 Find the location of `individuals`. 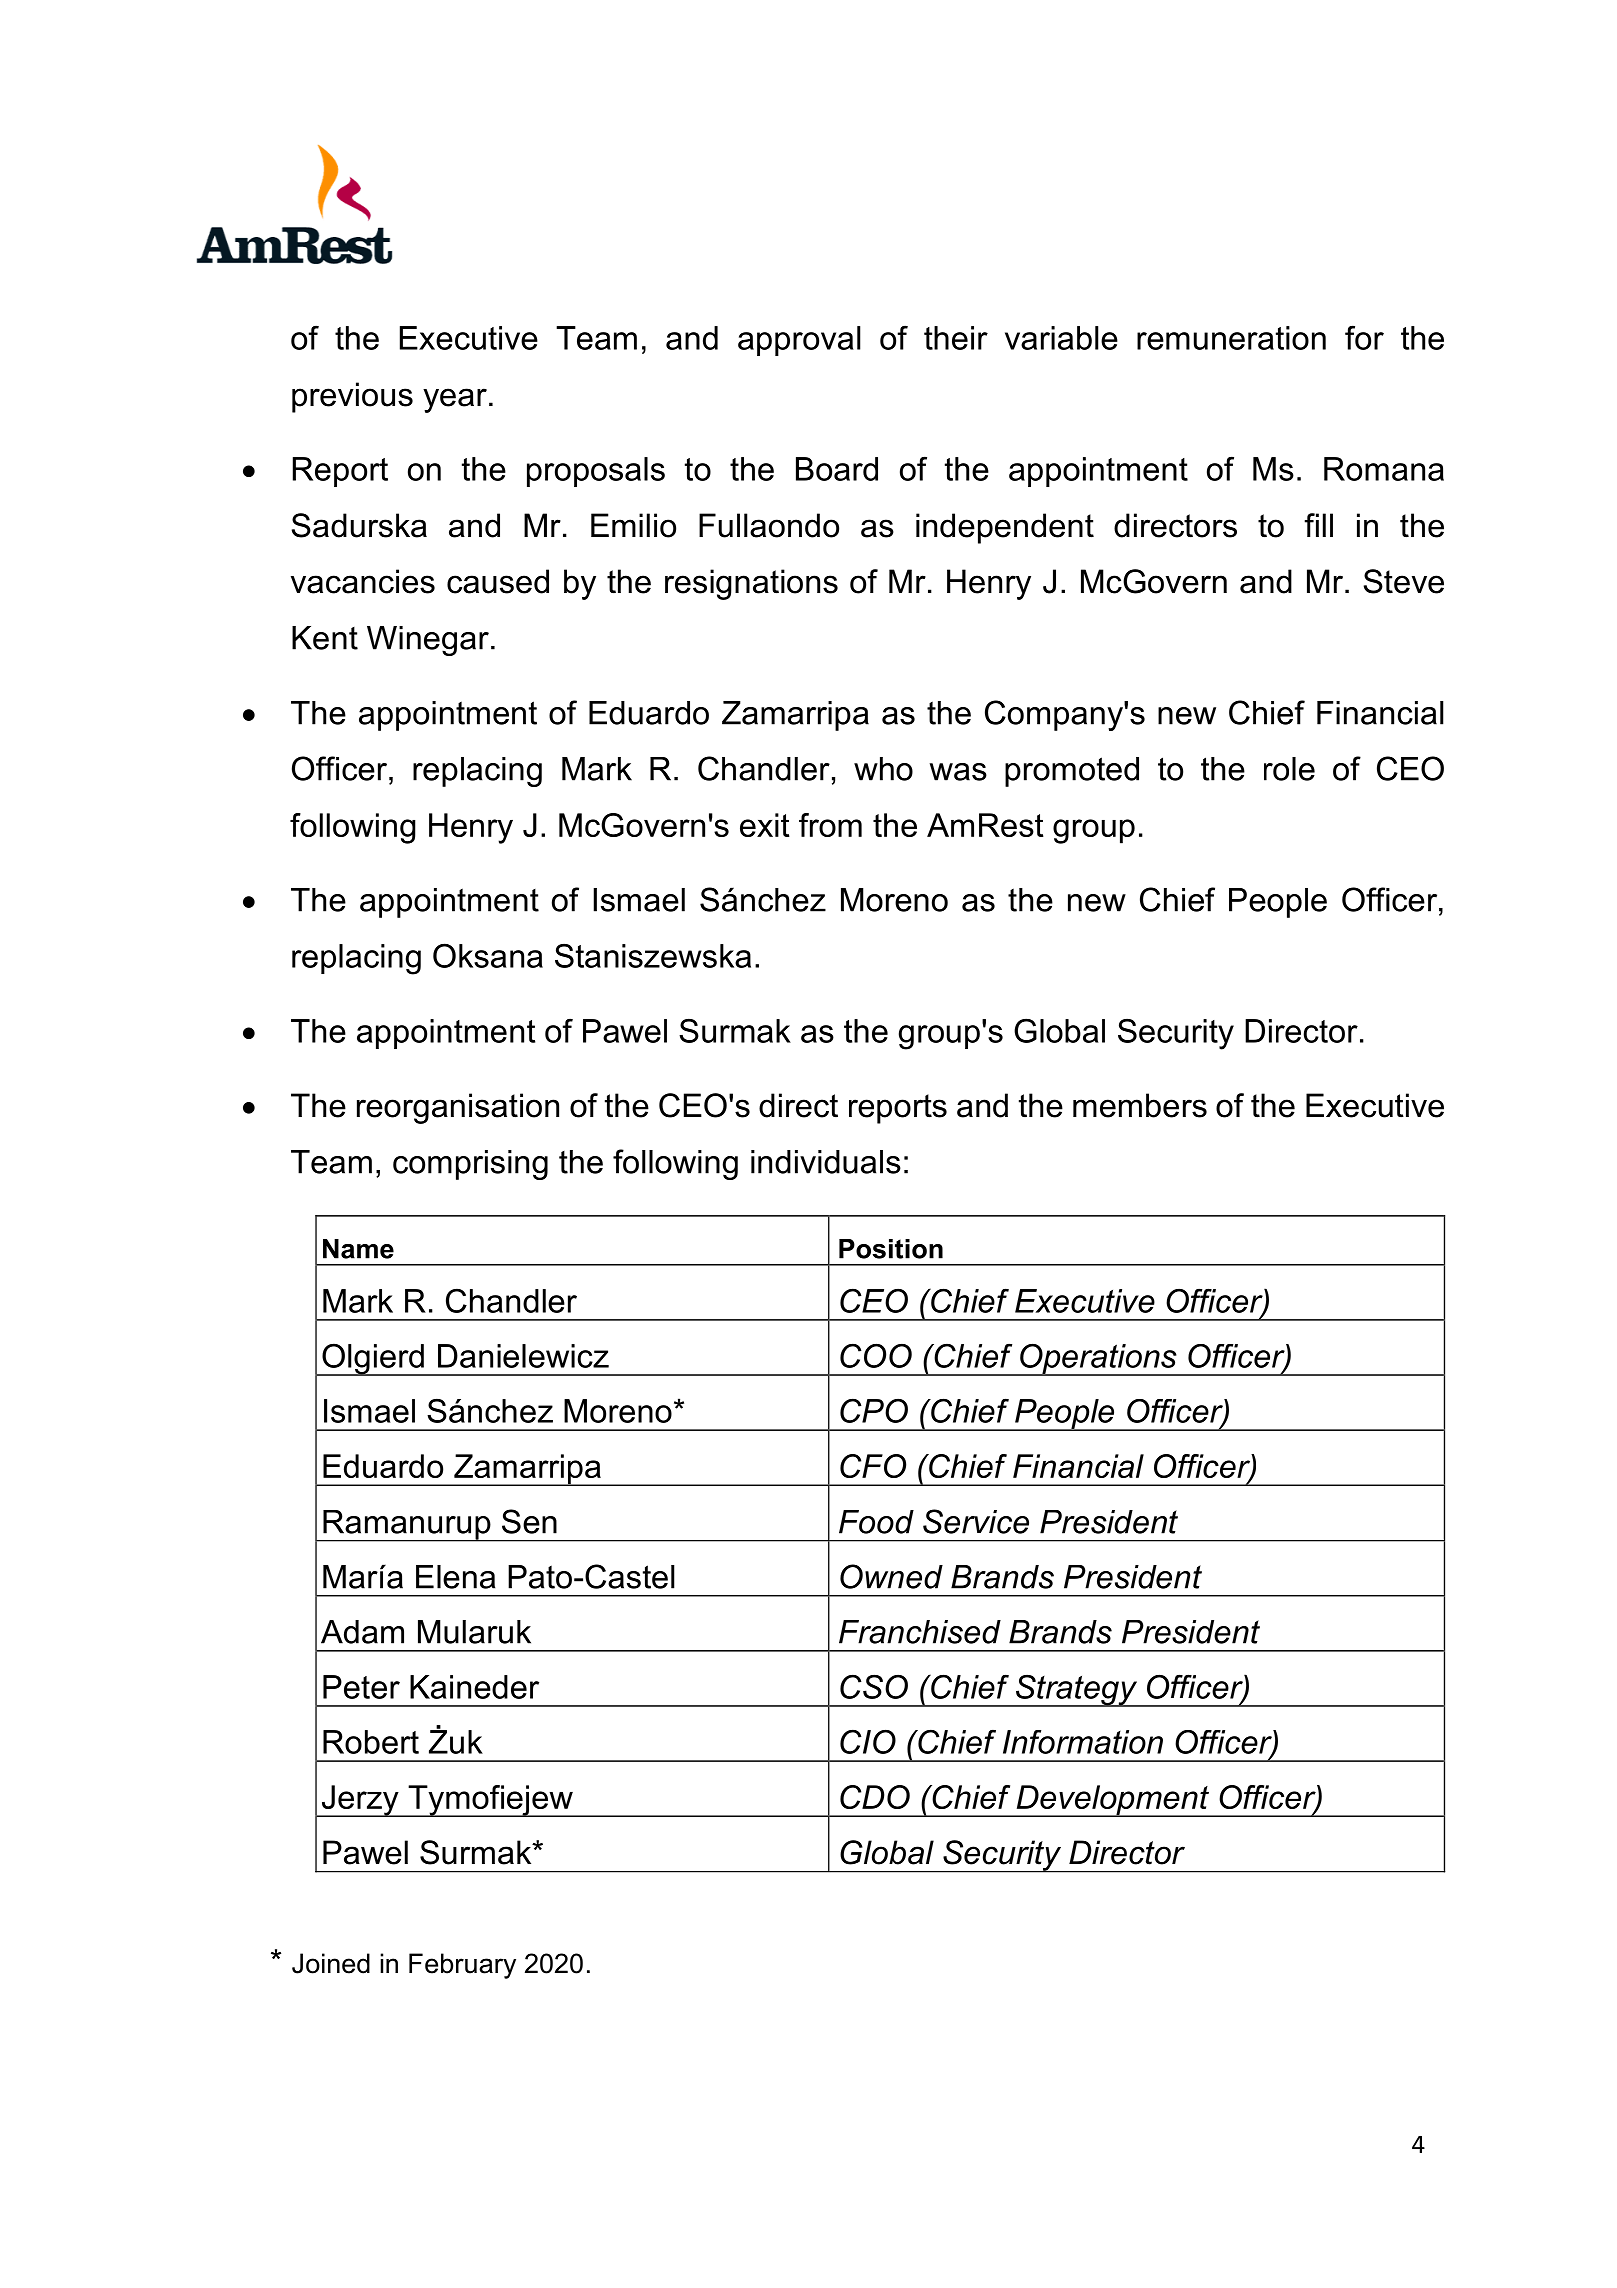

individuals is located at coordinates (826, 1162).
